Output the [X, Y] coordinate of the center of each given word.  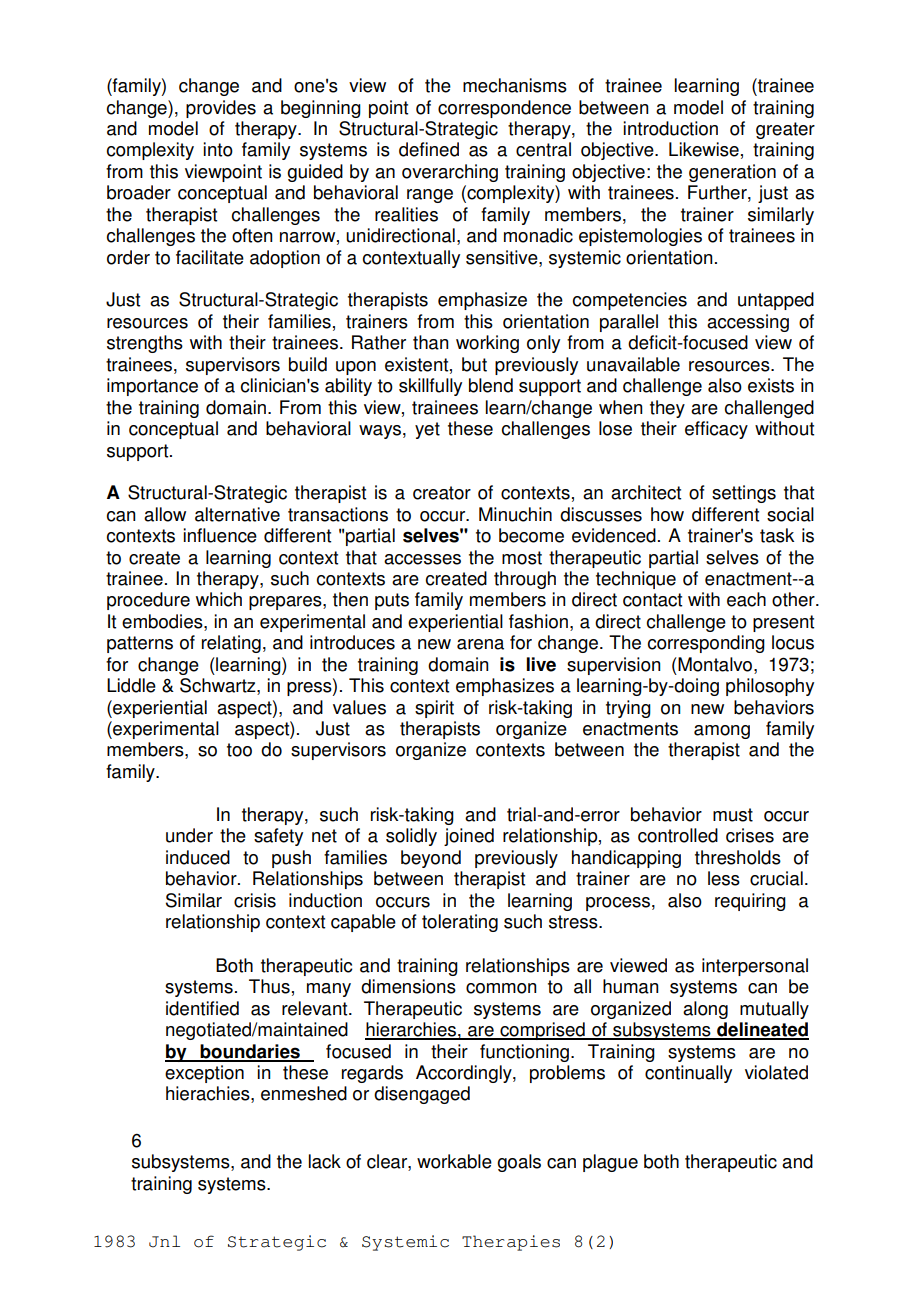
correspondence [504, 109]
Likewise [704, 149]
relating [231, 644]
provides [221, 109]
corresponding [706, 644]
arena [480, 644]
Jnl [164, 1241]
